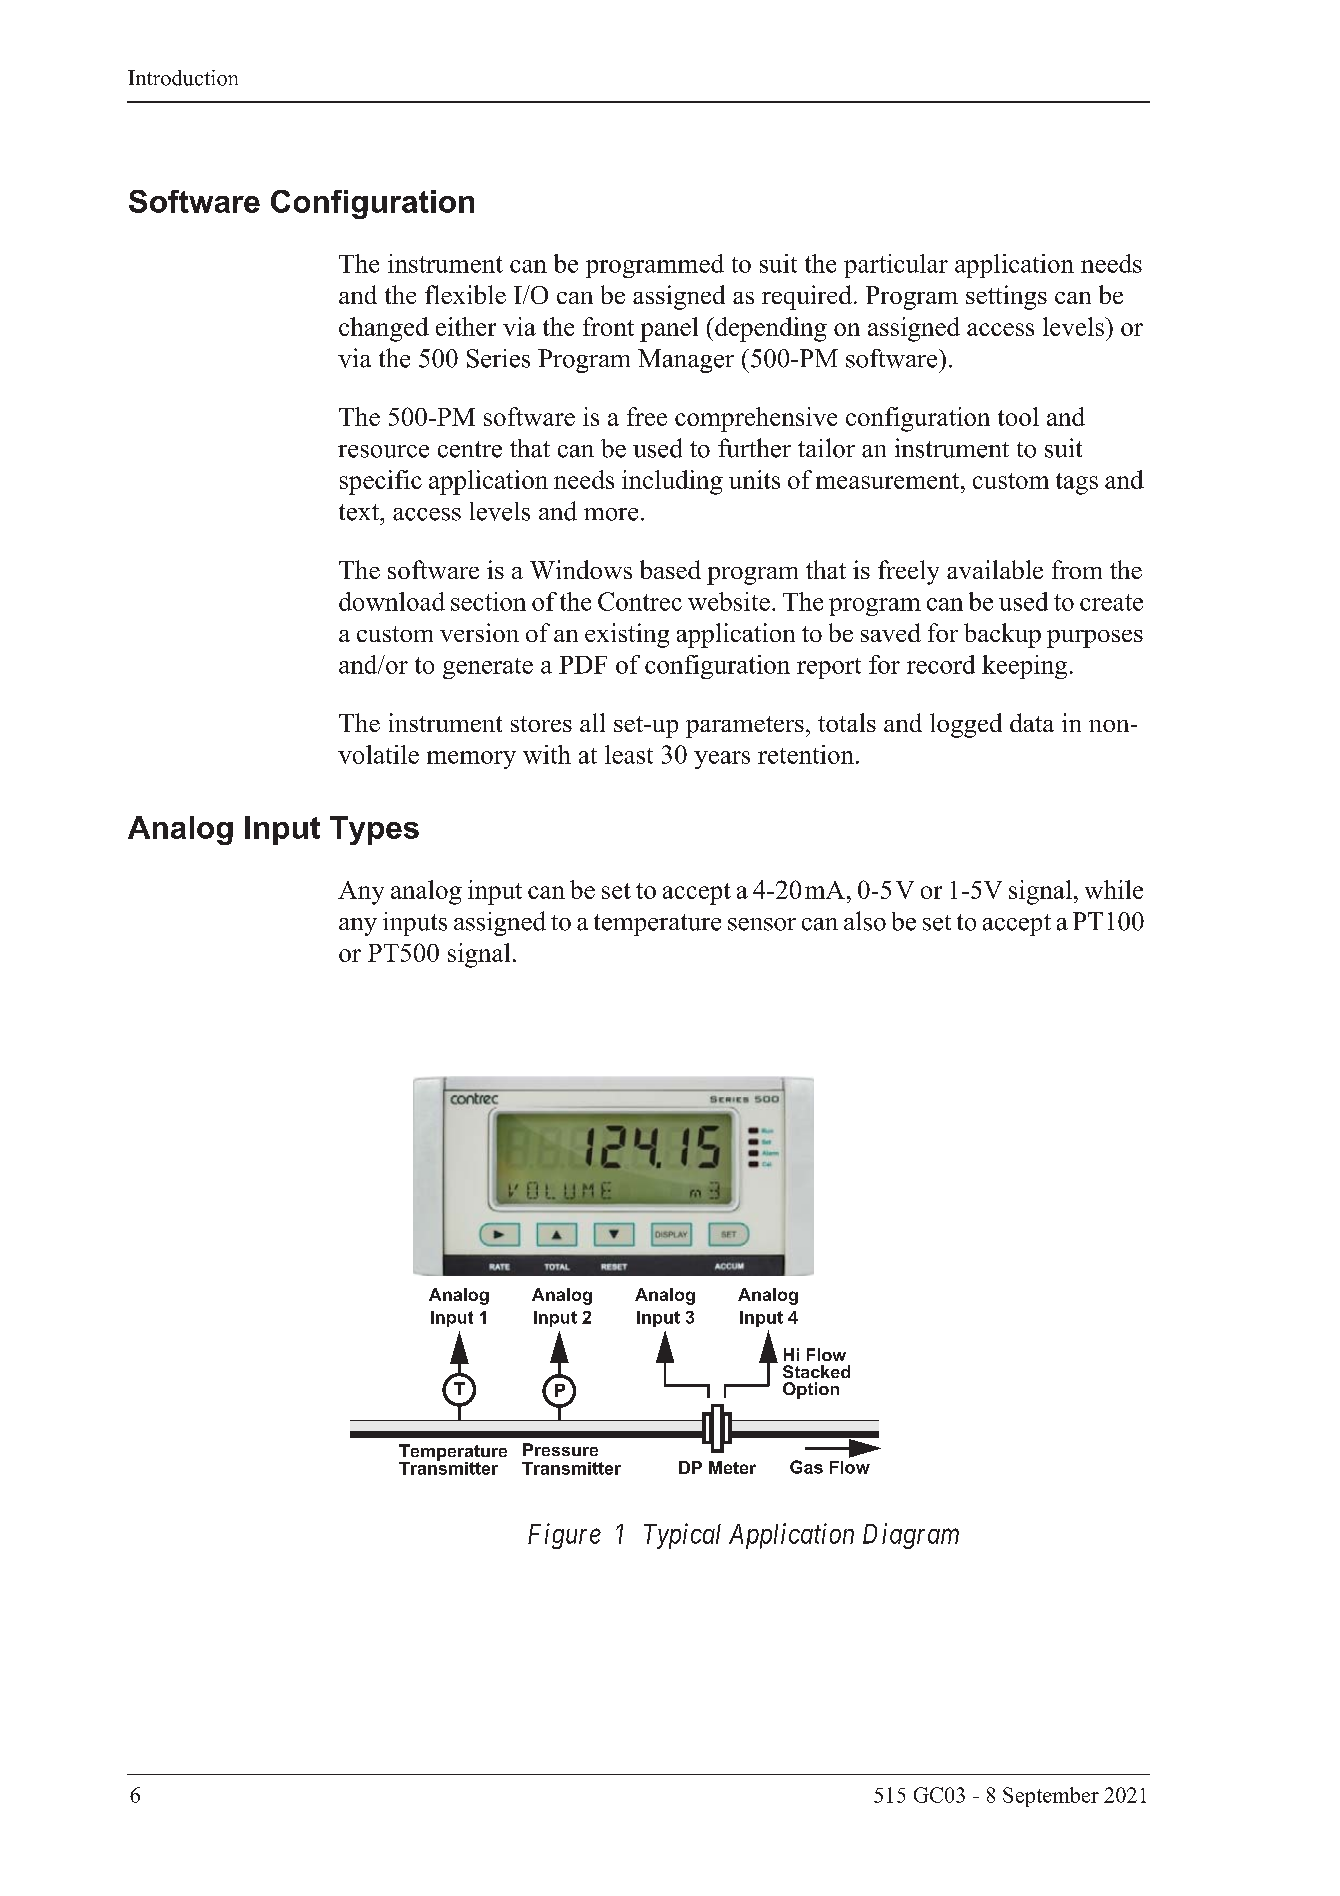 This screenshot has height=1896, width=1340. Describe the element at coordinates (1024, 667) in the screenshot. I see `keeping` at that location.
